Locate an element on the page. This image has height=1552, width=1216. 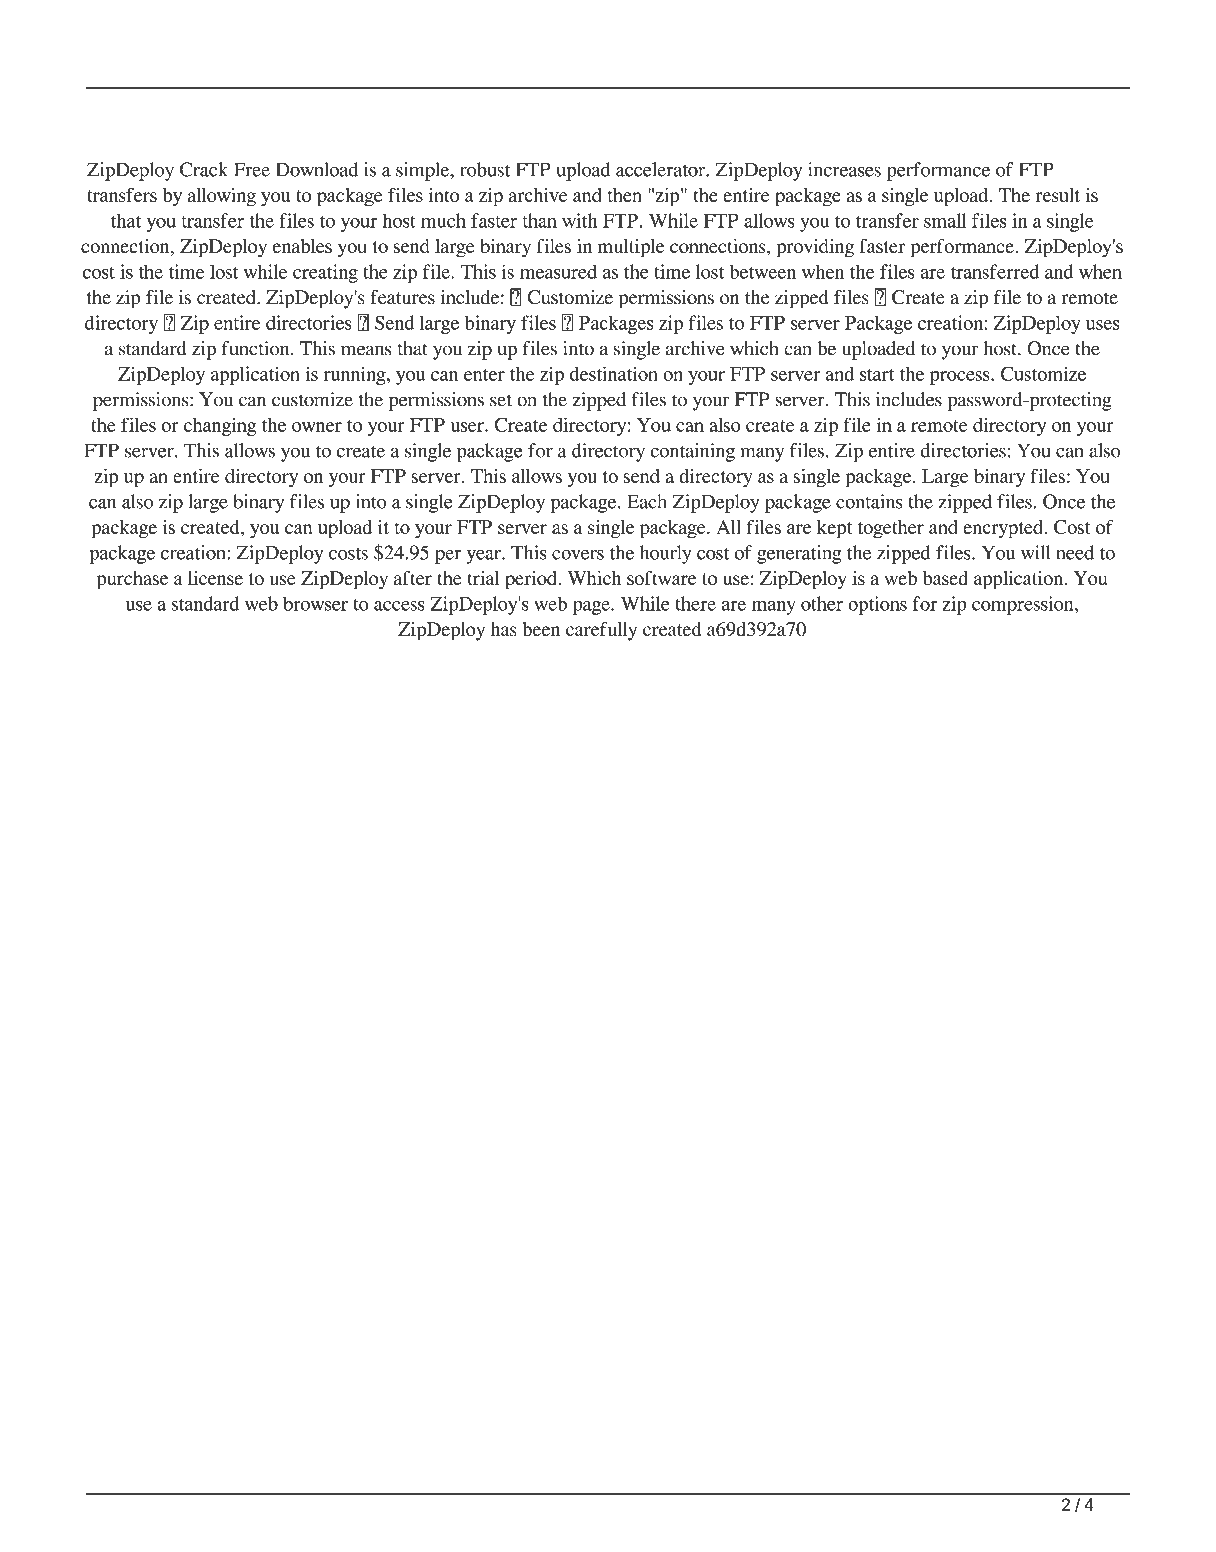
Free is located at coordinates (252, 169).
